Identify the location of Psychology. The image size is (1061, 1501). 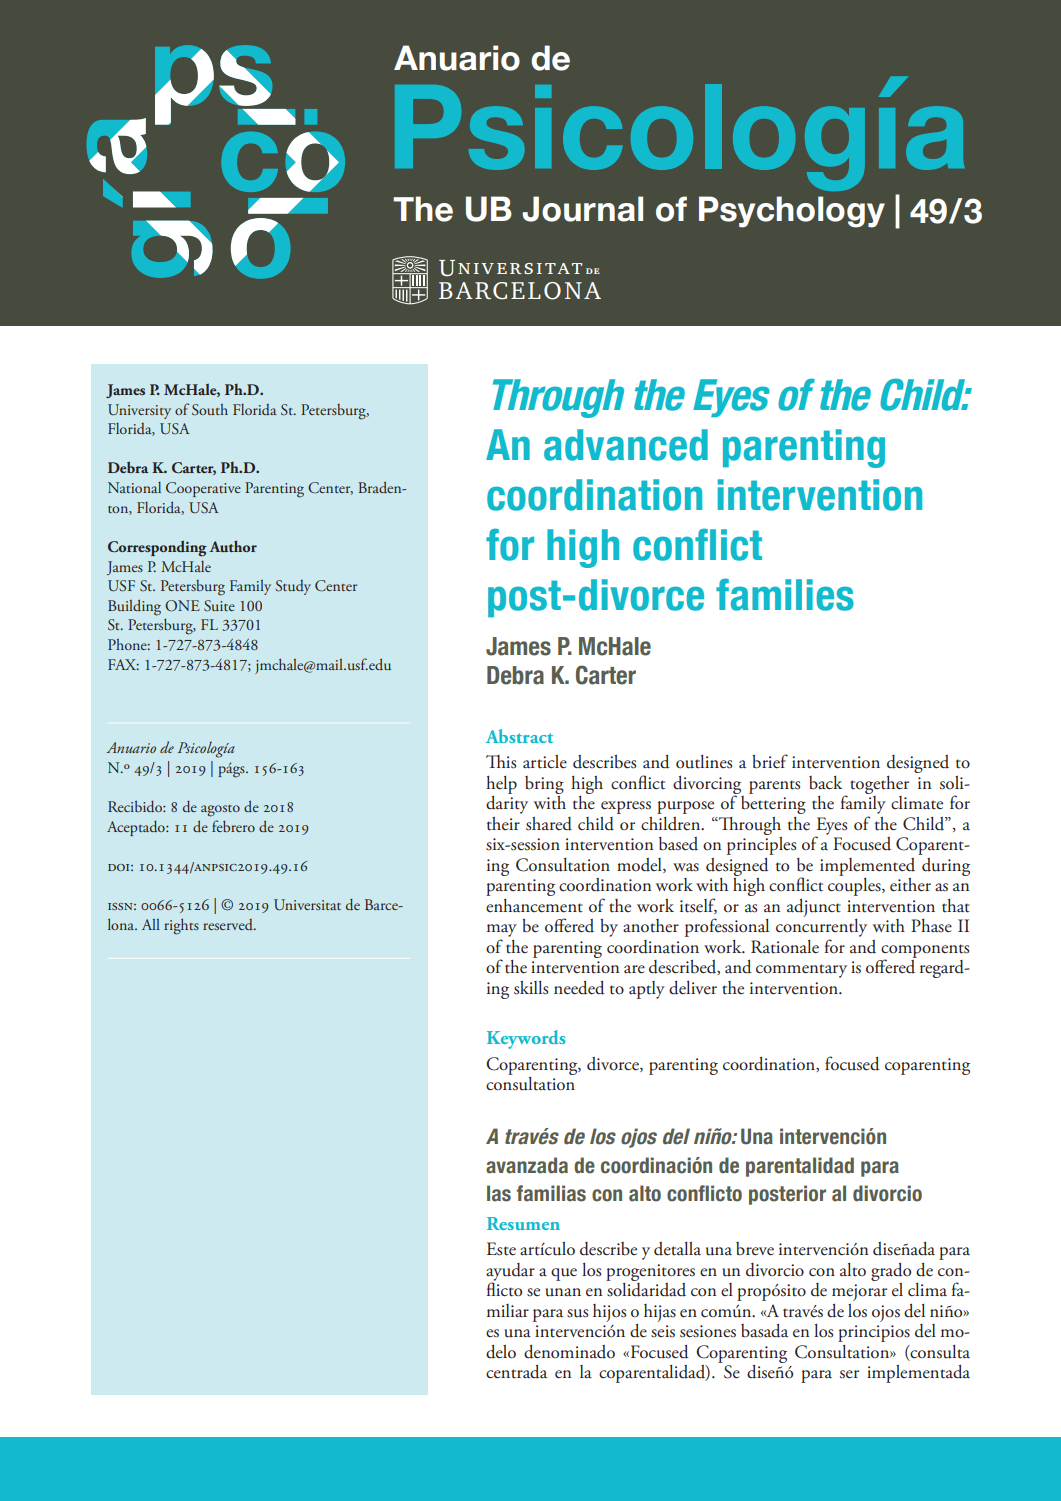
(792, 212).
